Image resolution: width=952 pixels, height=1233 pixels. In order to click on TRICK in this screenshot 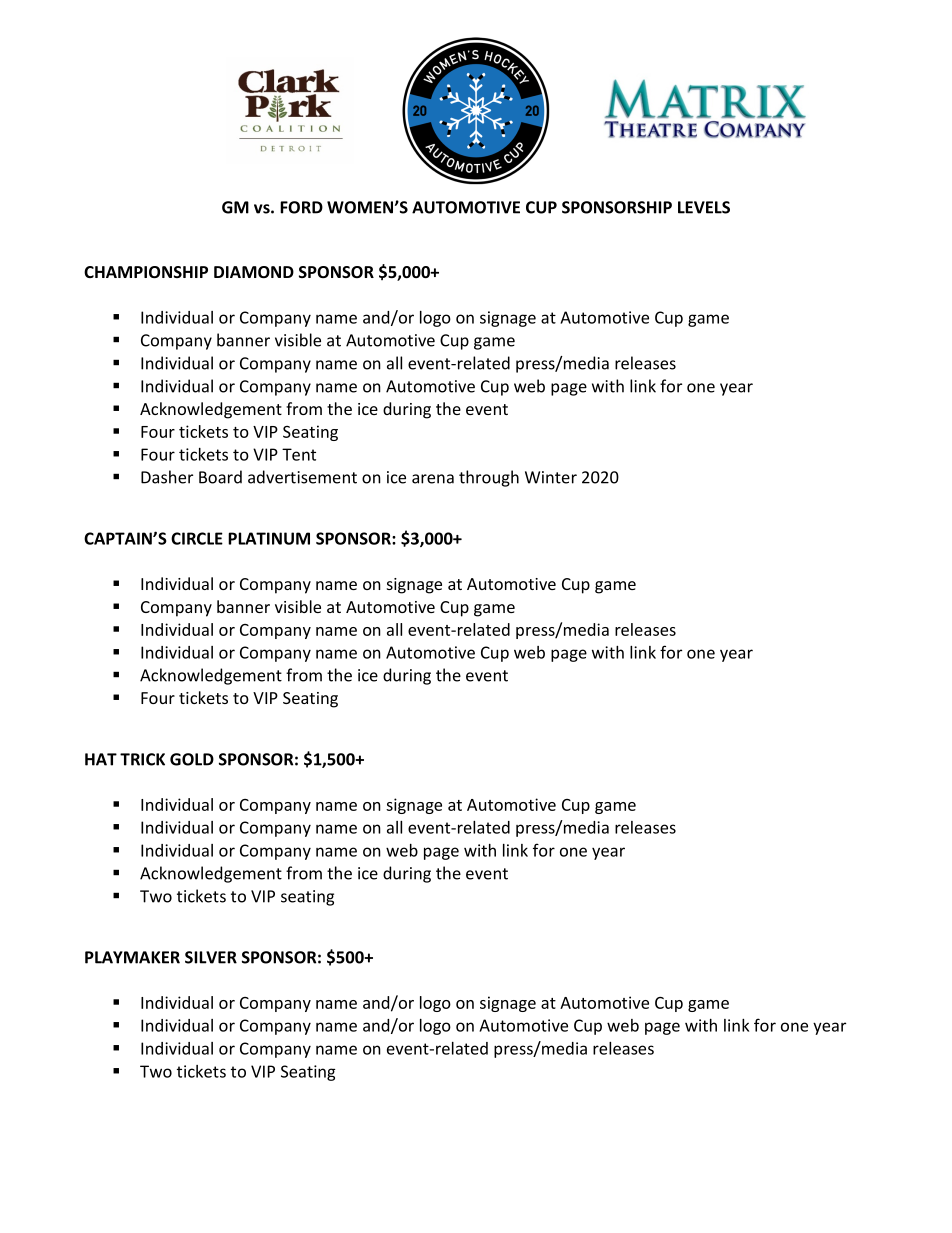, I will do `click(142, 759)`.
